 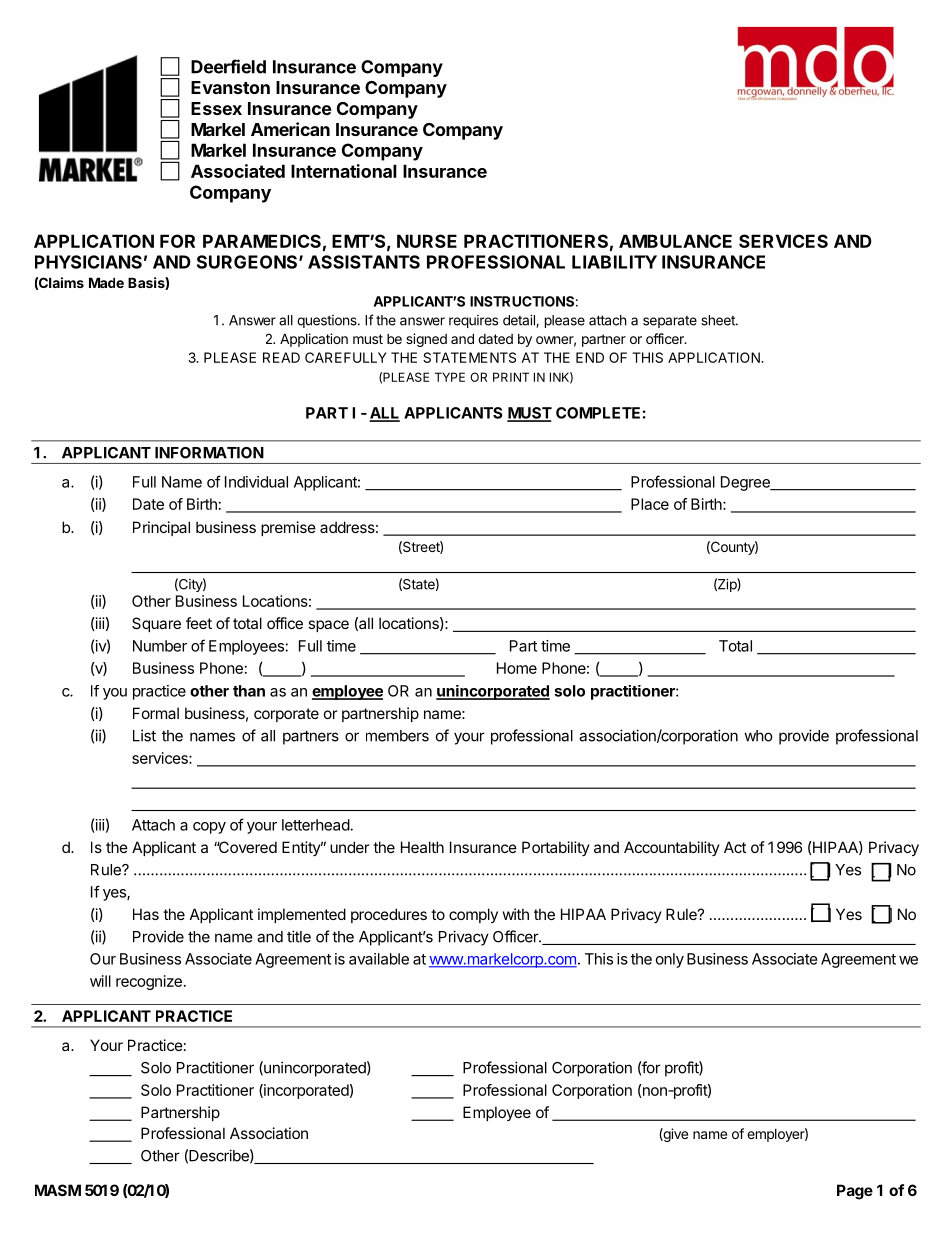 I want to click on members, so click(x=397, y=736).
